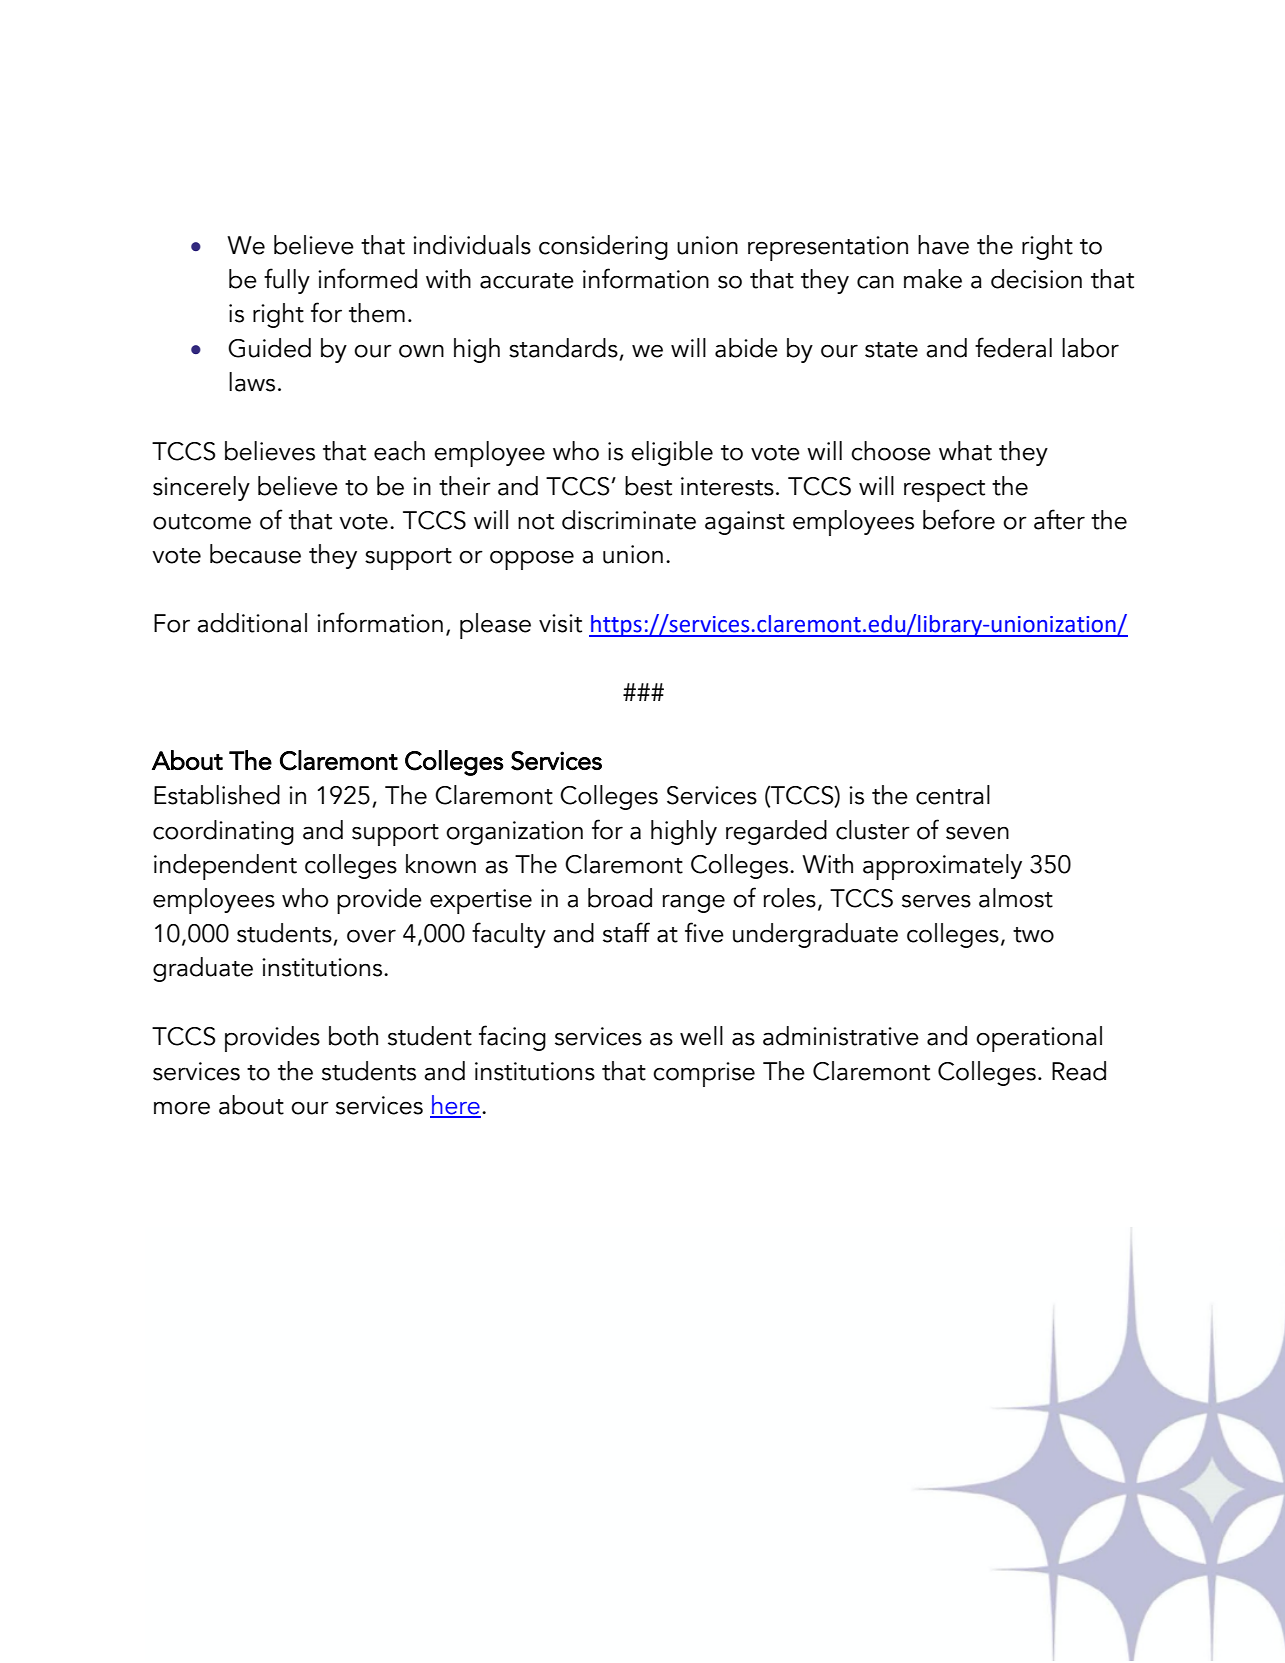 This document has width=1285, height=1663. Describe the element at coordinates (1079, 1071) in the document. I see `Read` at that location.
